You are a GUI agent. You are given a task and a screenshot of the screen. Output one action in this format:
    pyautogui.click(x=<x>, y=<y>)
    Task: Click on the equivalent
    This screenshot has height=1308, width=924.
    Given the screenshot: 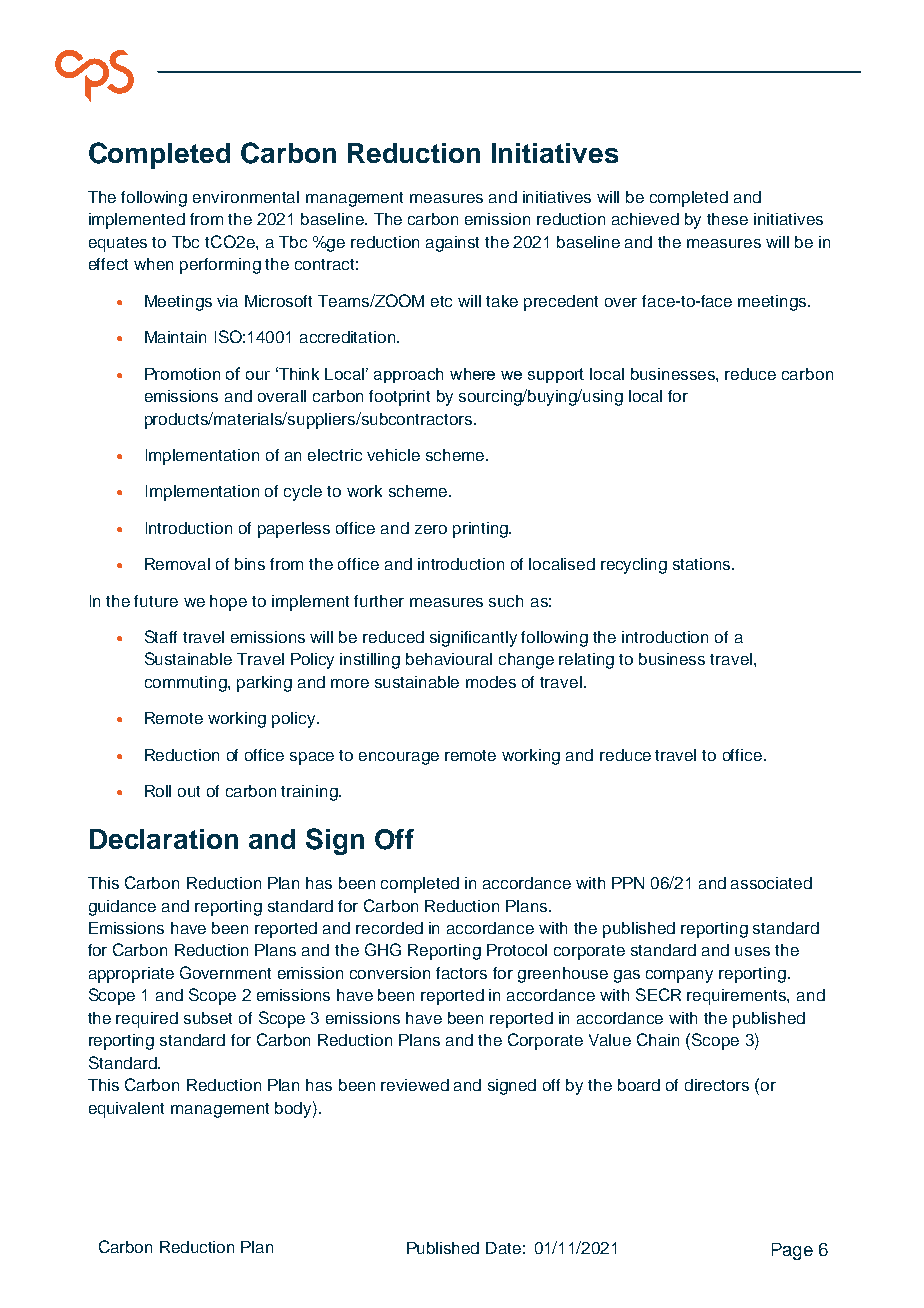 What is the action you would take?
    pyautogui.click(x=126, y=1110)
